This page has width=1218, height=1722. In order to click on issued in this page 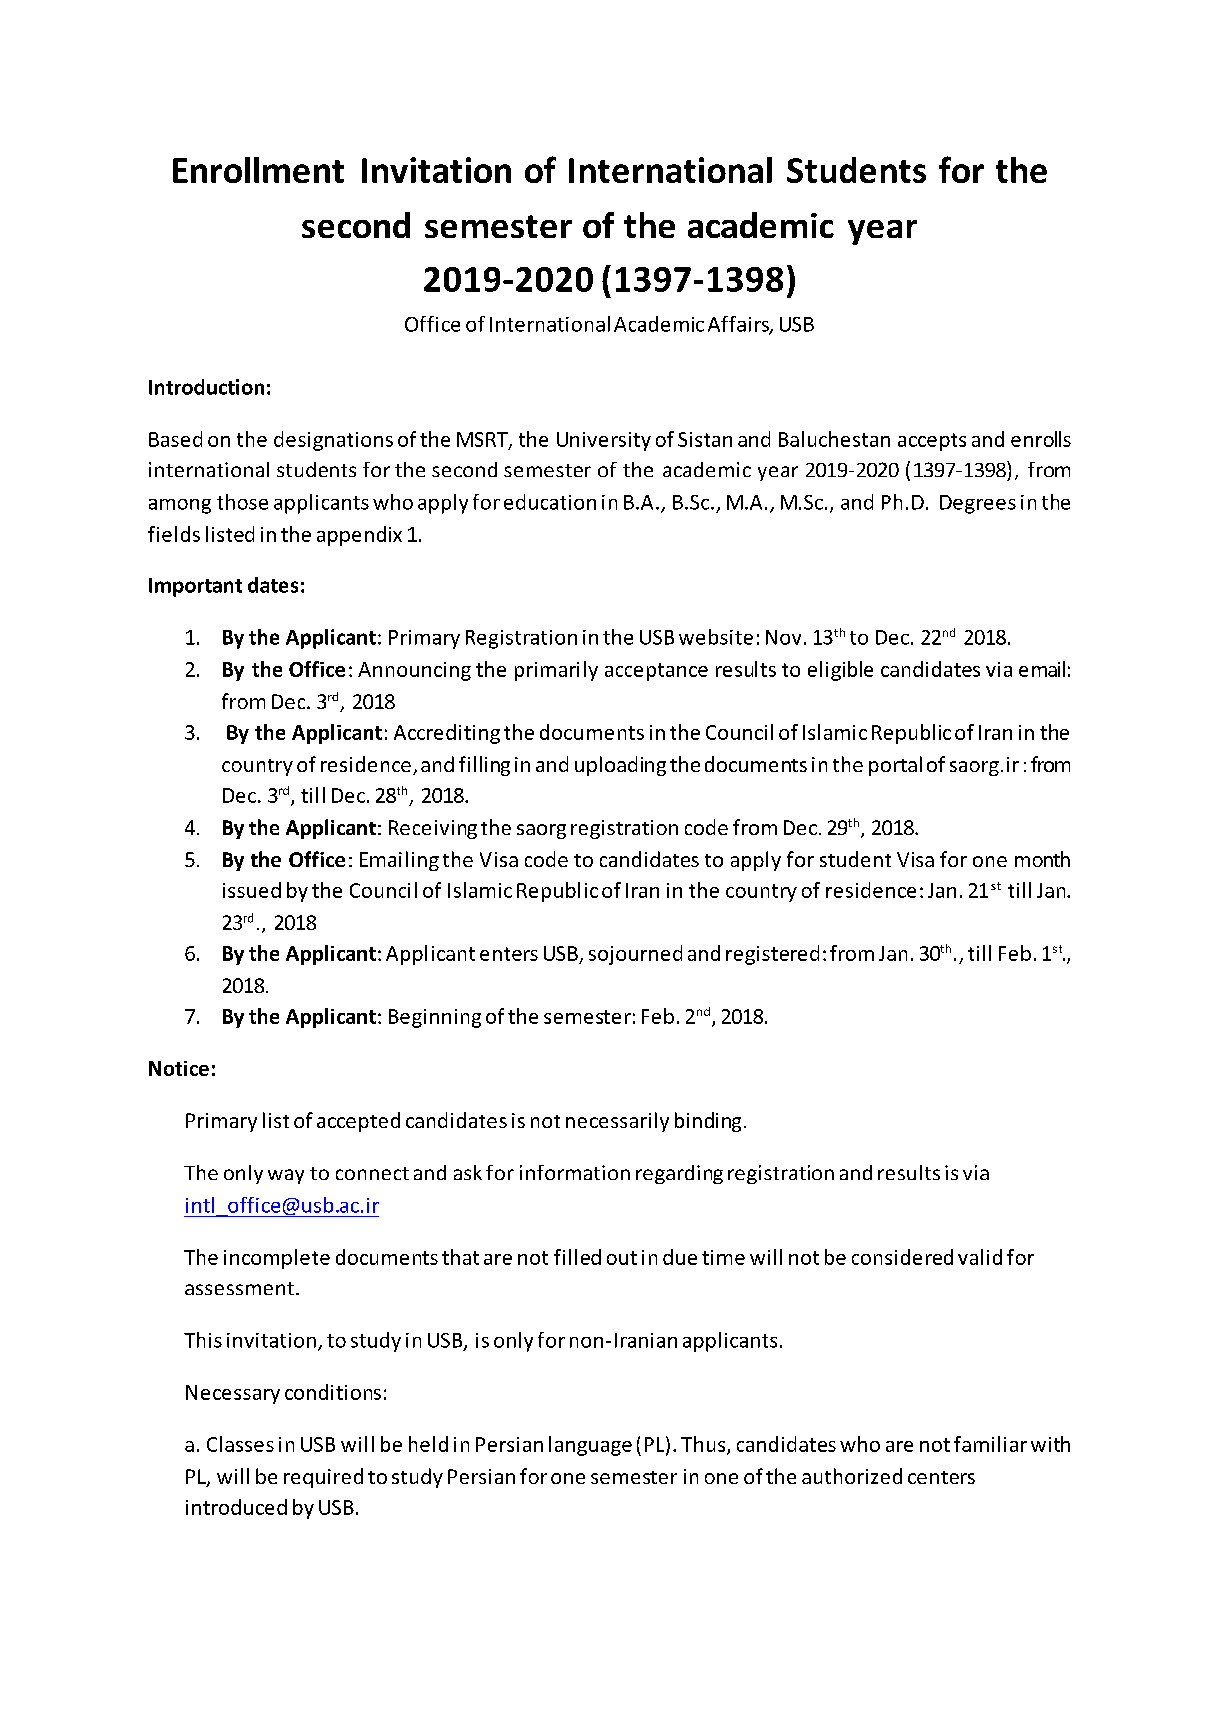, I will do `click(252, 890)`.
